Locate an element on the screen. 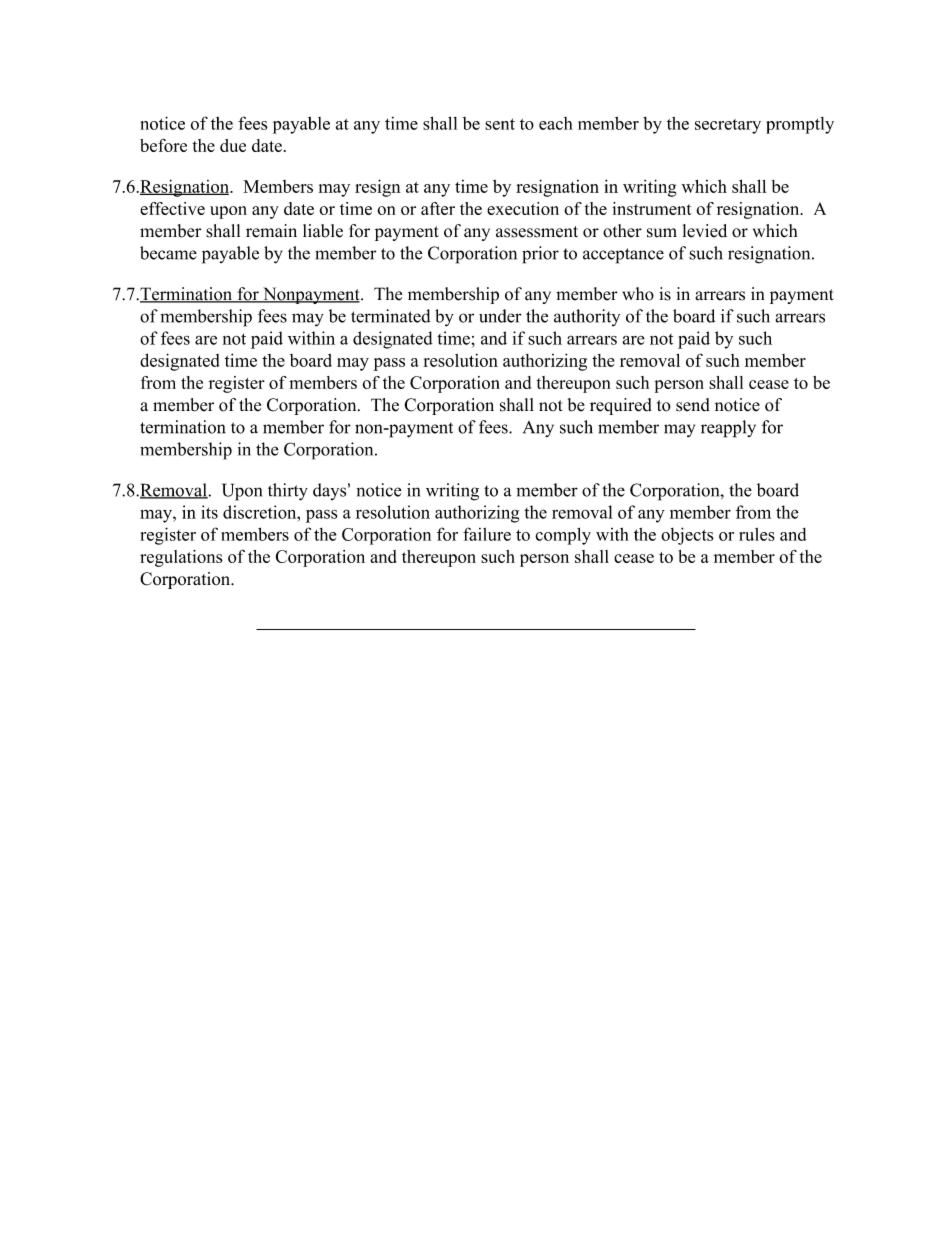  regulations is located at coordinates (181, 558).
